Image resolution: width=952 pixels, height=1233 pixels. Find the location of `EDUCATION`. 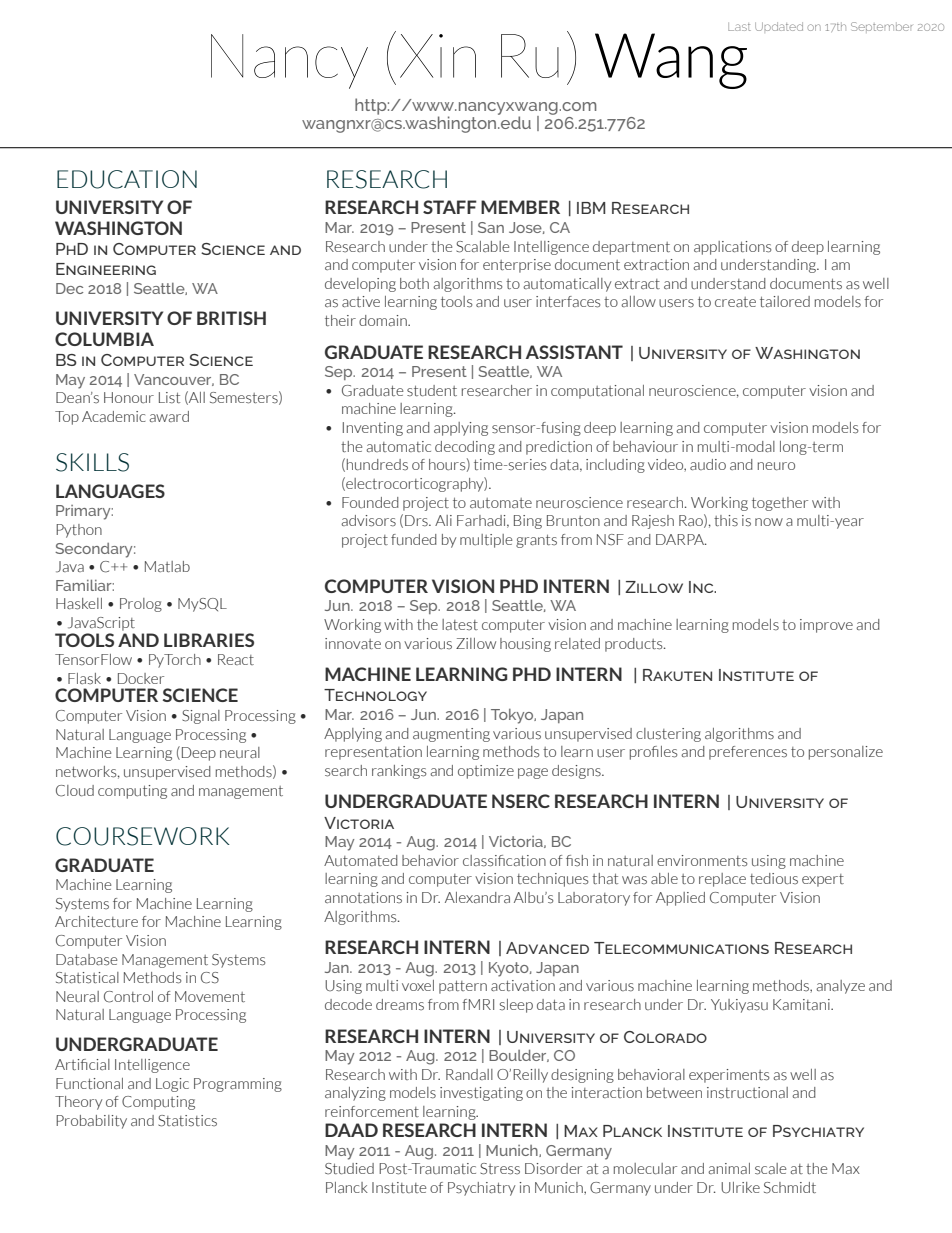

EDUCATION is located at coordinates (127, 179).
